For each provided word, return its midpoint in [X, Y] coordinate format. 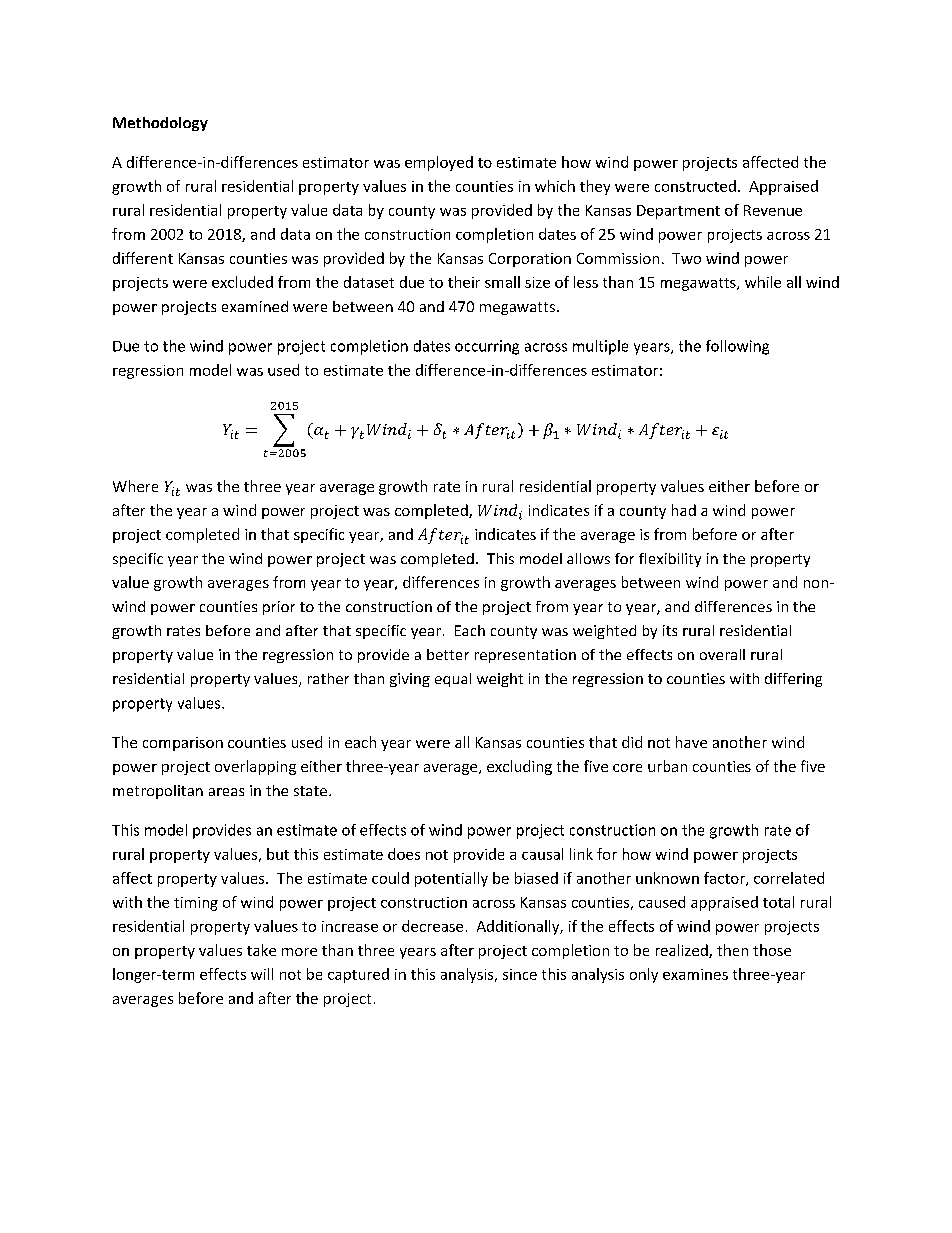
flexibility [670, 560]
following [737, 347]
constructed [695, 186]
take [261, 950]
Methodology [160, 124]
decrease [432, 926]
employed [439, 163]
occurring [487, 347]
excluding [519, 767]
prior [279, 608]
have [691, 742]
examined [255, 306]
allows [588, 558]
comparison [183, 744]
